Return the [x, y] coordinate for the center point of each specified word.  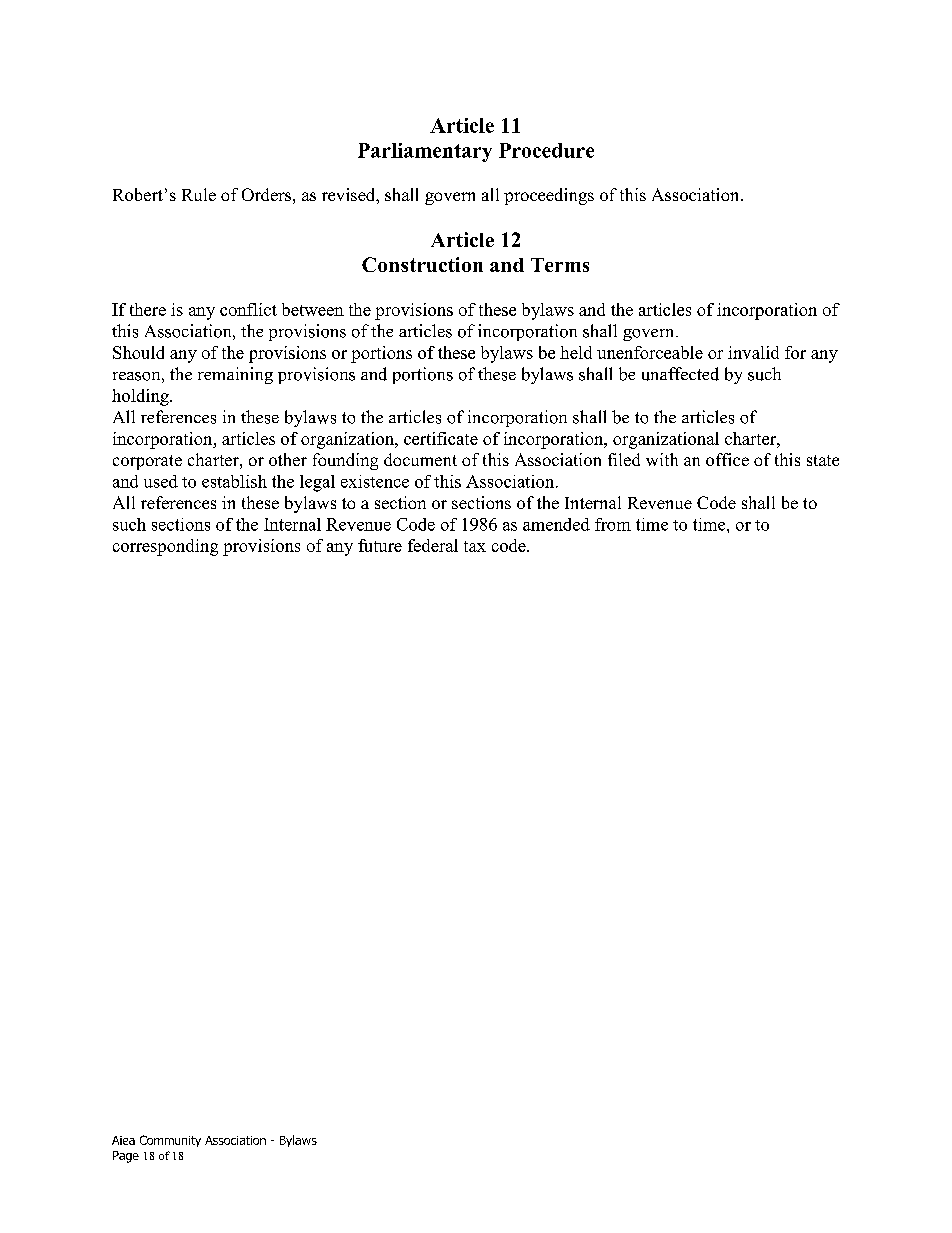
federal [433, 545]
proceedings [549, 196]
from [613, 524]
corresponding [165, 547]
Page [126, 1157]
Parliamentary [425, 152]
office [727, 459]
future [380, 545]
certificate [441, 438]
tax [475, 546]
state [823, 460]
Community [170, 1141]
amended [556, 524]
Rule [199, 194]
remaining [235, 375]
